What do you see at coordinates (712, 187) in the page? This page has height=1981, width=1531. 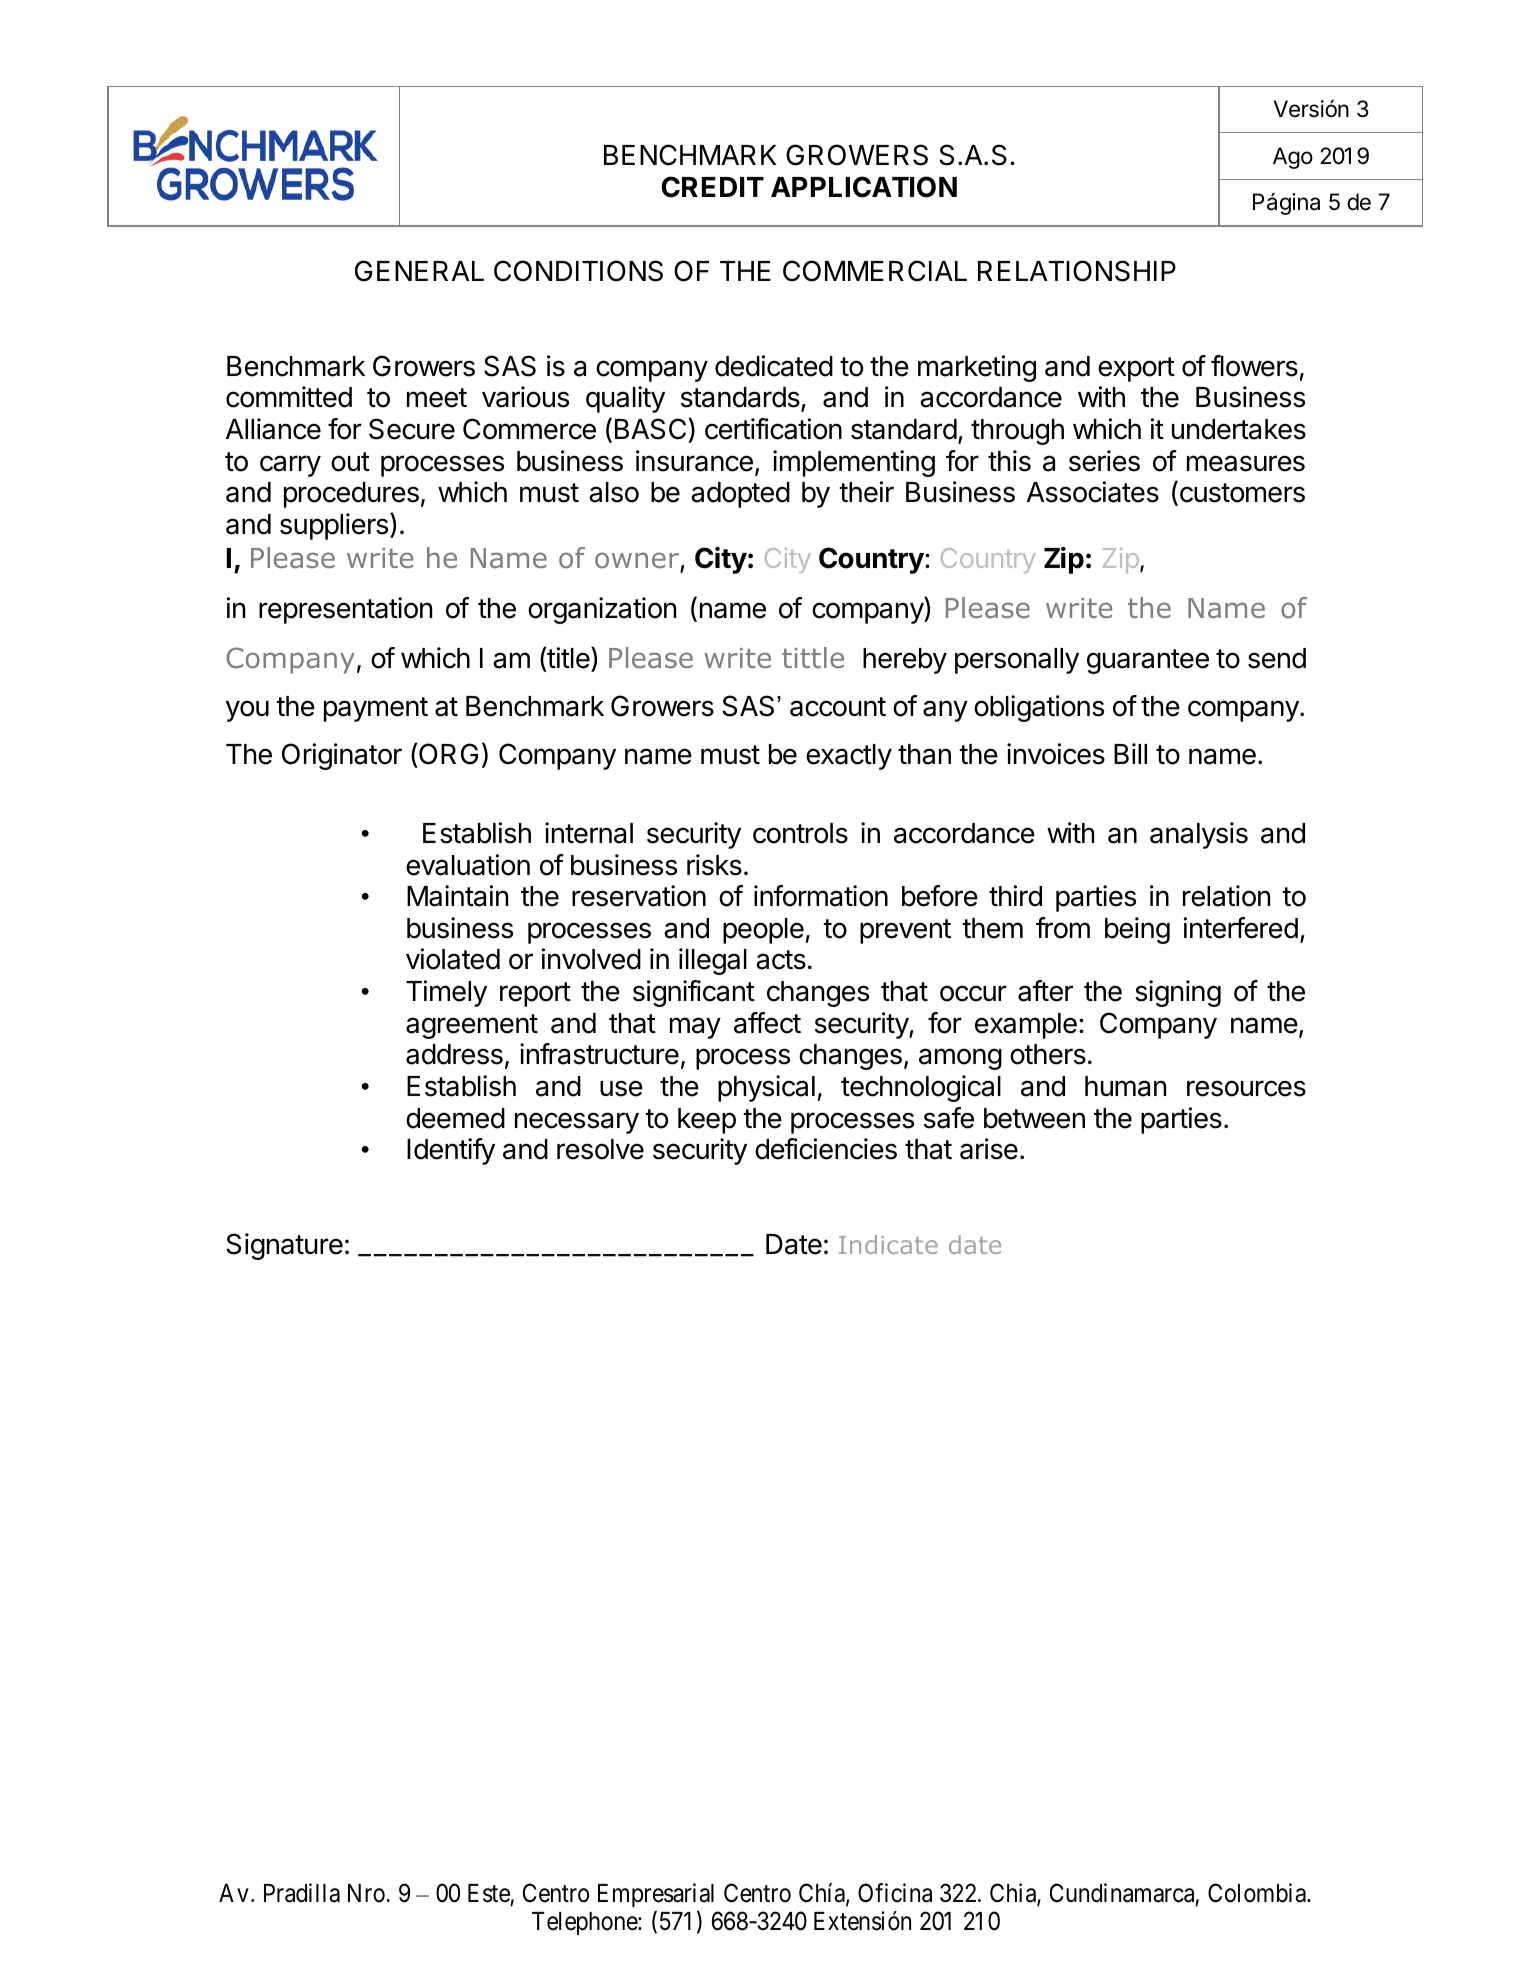 I see `CREDIT` at bounding box center [712, 187].
